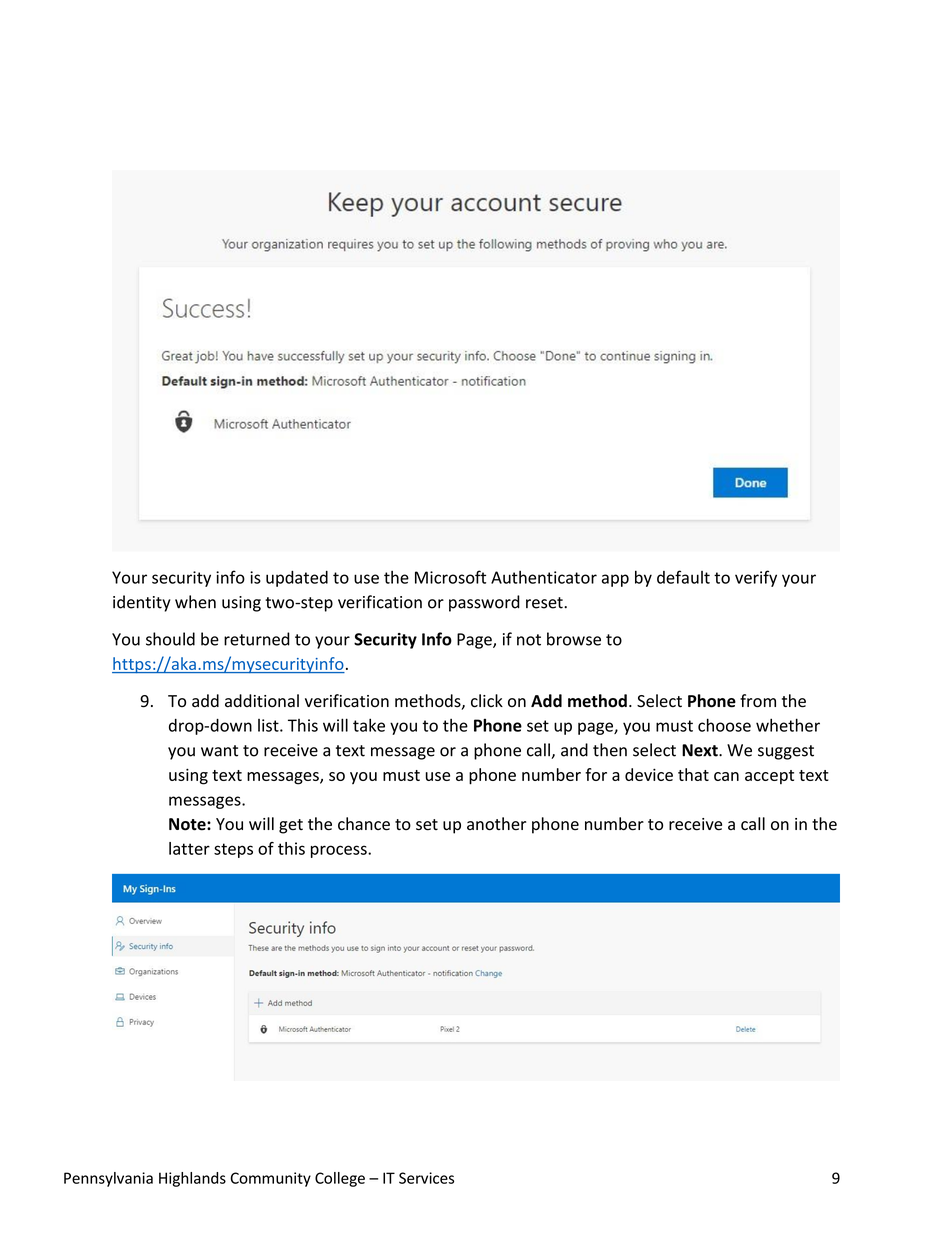 This screenshot has height=1233, width=952. What do you see at coordinates (195, 602) in the screenshot?
I see `when` at bounding box center [195, 602].
